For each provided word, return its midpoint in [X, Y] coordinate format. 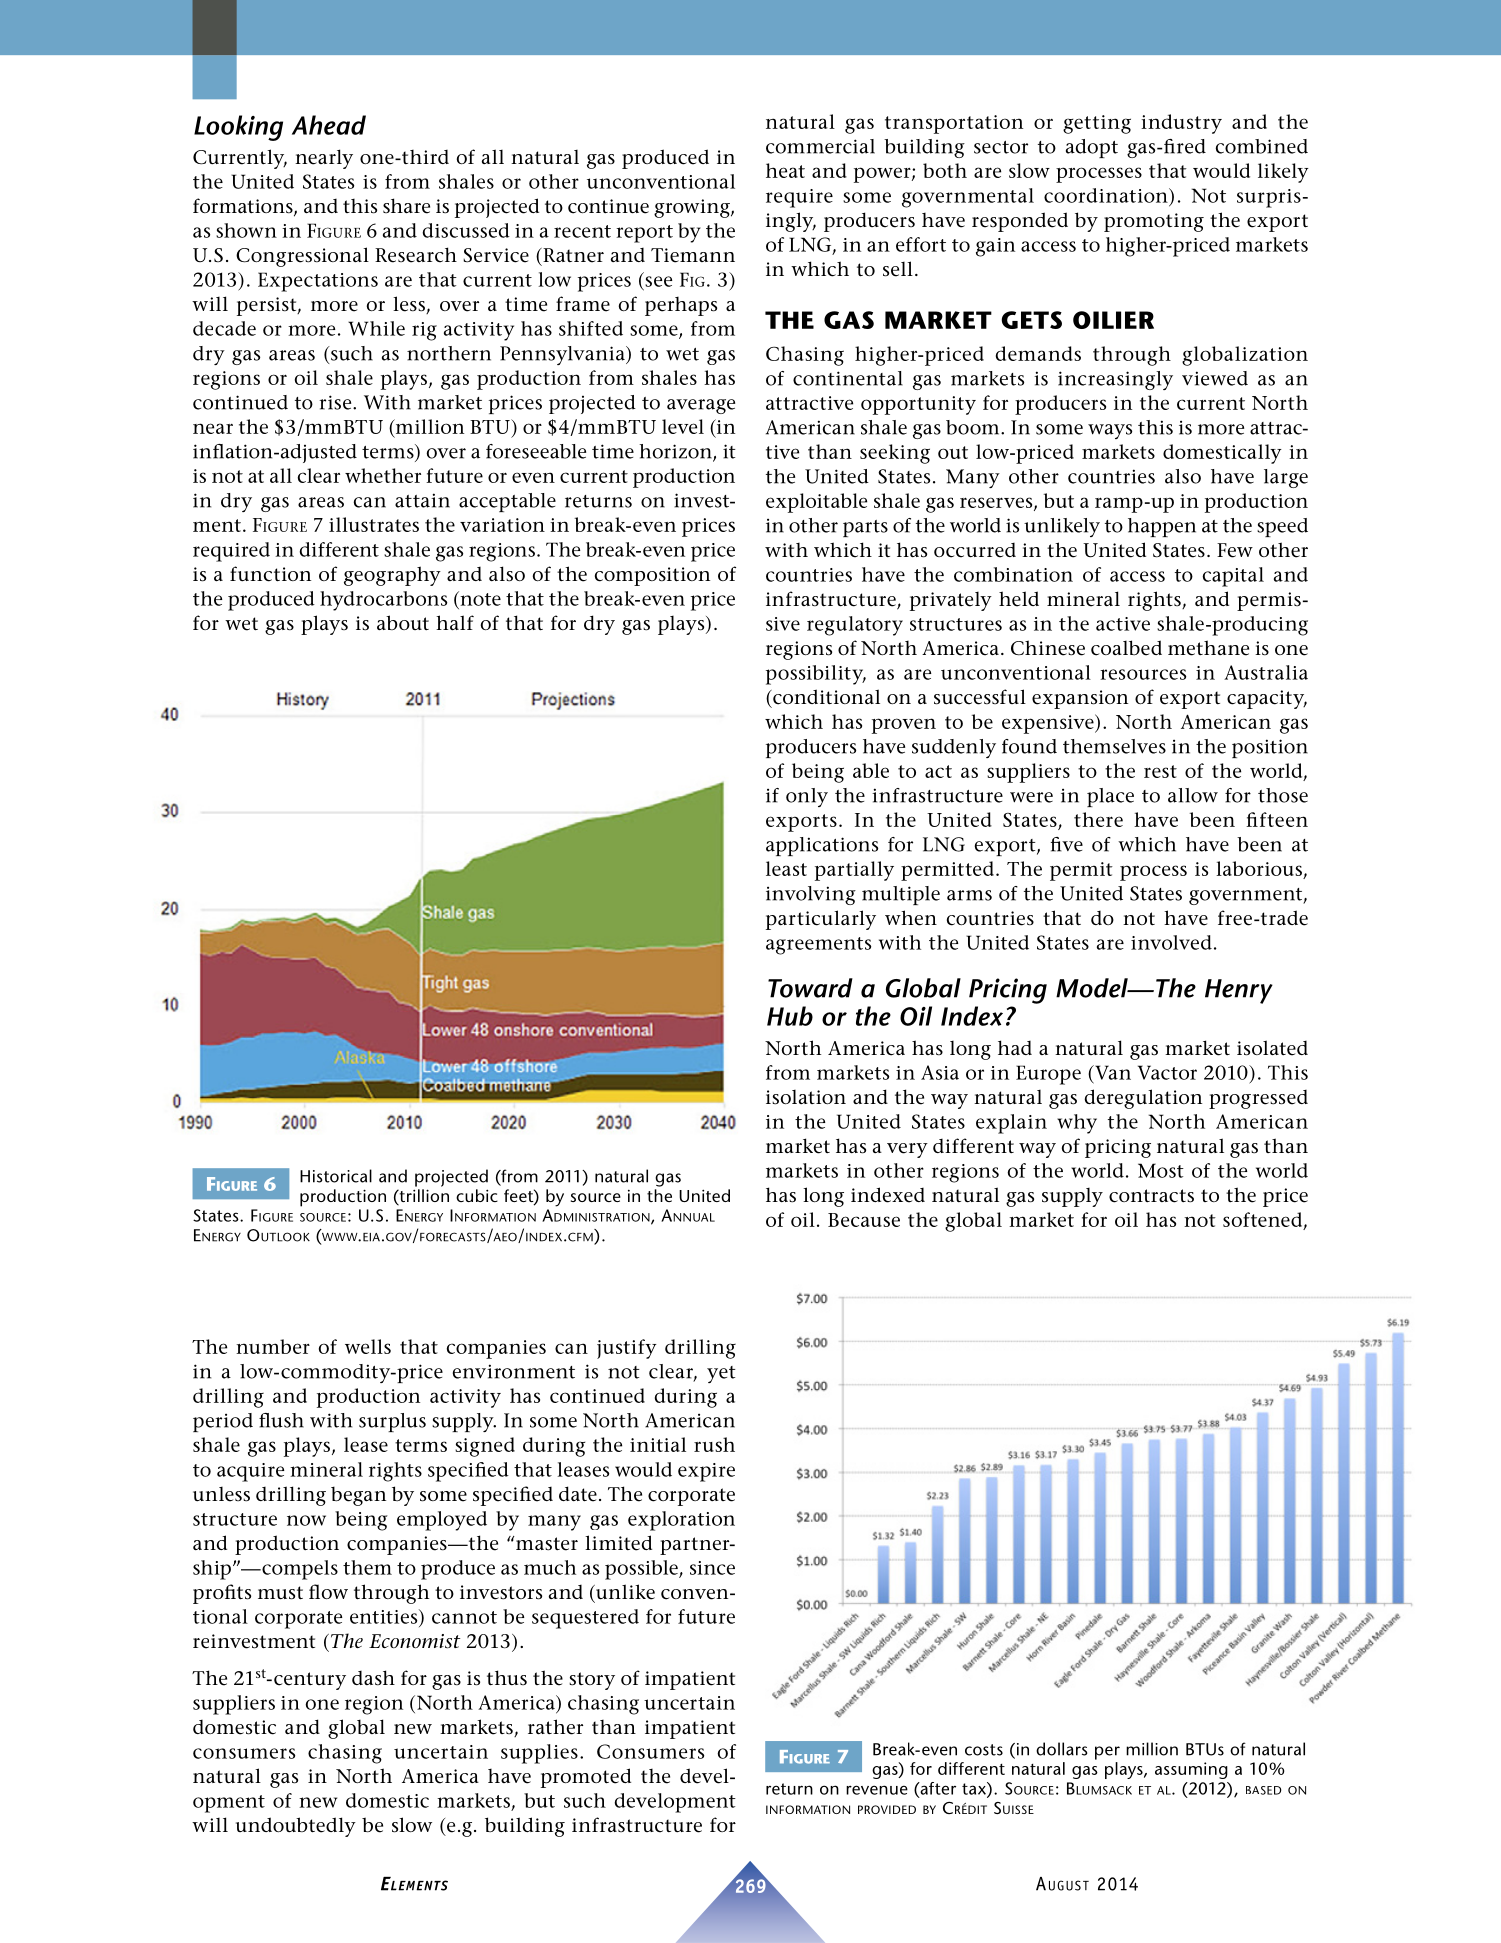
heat [785, 170]
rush [714, 1444]
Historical [336, 1176]
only [807, 797]
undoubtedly [296, 1827]
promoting [1154, 222]
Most [1161, 1170]
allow [1193, 795]
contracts [1151, 1196]
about [403, 622]
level [683, 426]
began [358, 1496]
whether [383, 475]
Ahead [329, 125]
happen [1162, 527]
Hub [790, 1016]
